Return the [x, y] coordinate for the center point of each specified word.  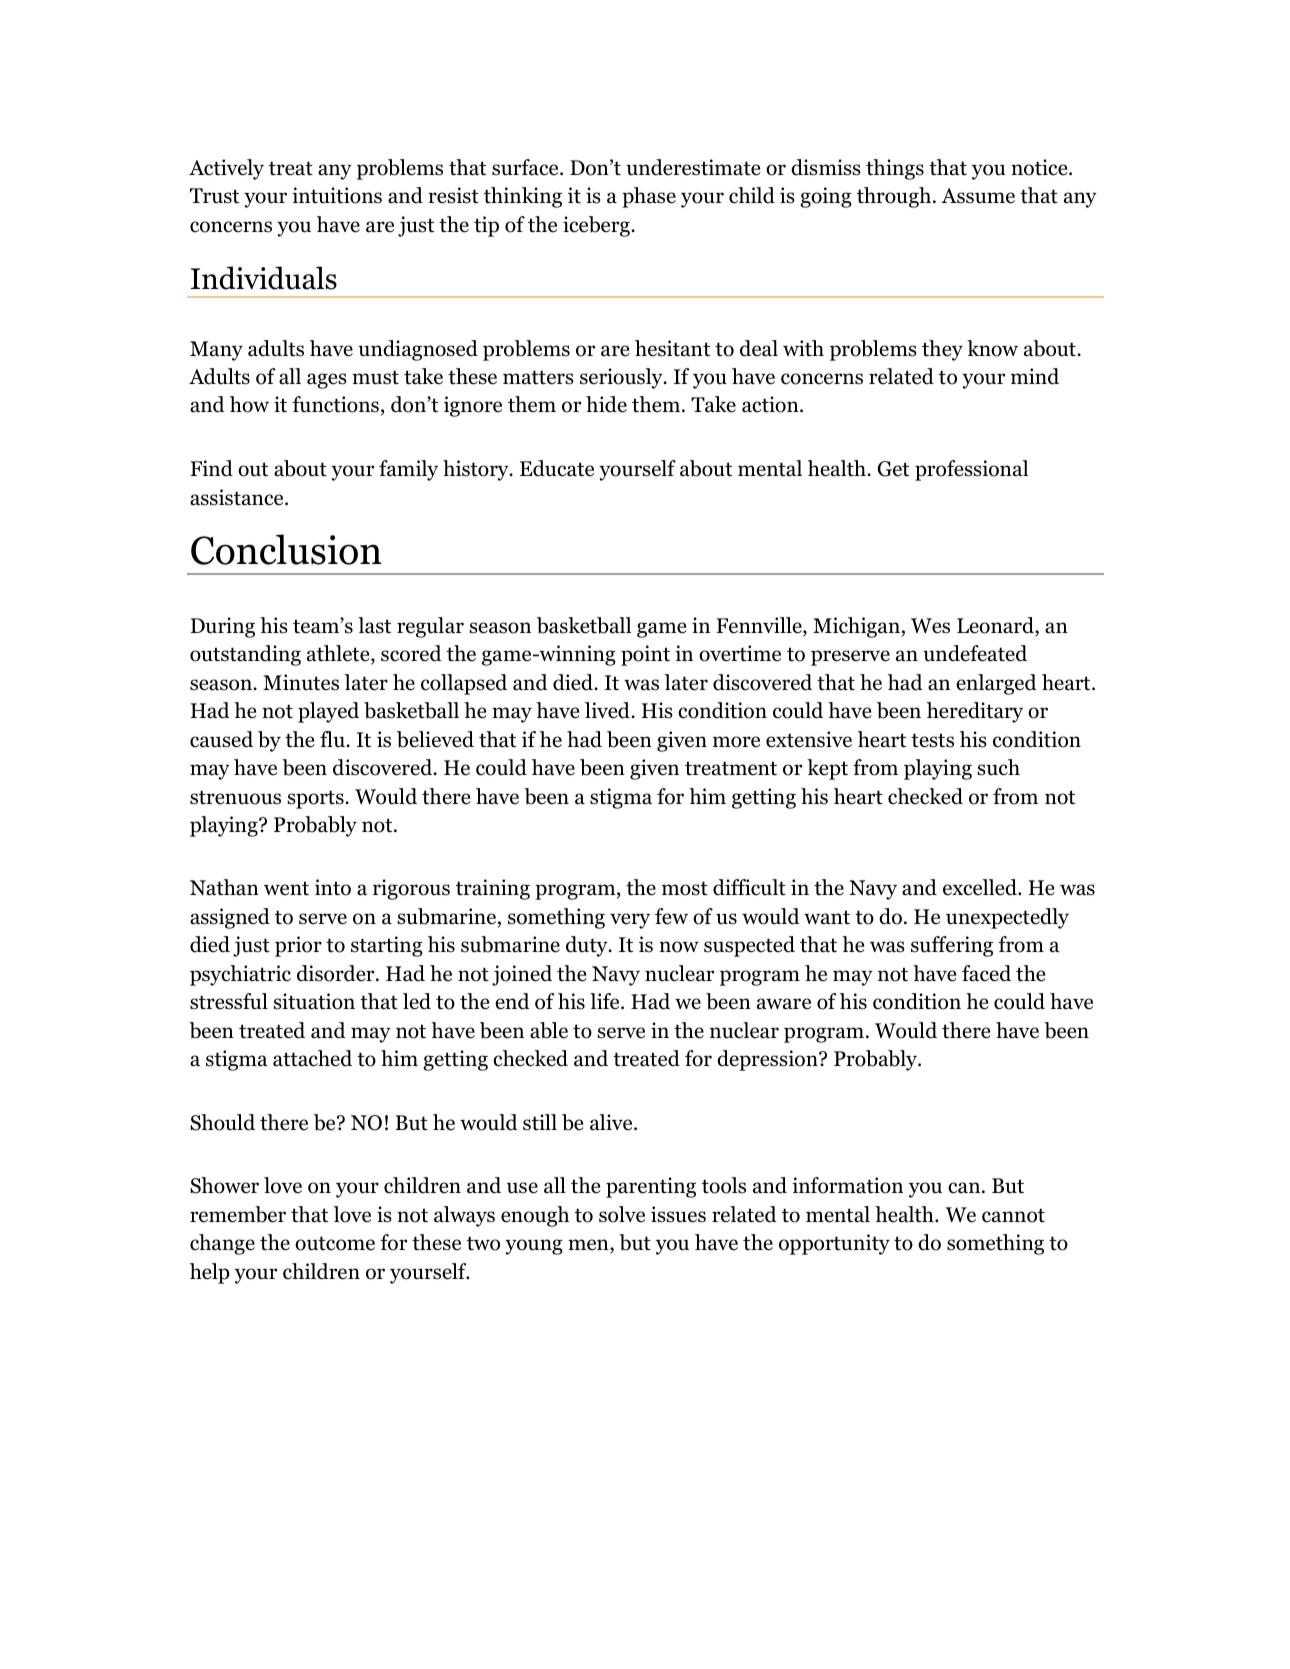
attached [312, 1058]
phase [649, 197]
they [942, 350]
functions [335, 404]
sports [316, 799]
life [606, 1001]
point [645, 655]
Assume [978, 196]
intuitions [337, 195]
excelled [981, 887]
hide [606, 404]
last [374, 625]
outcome [335, 1243]
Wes [930, 626]
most [685, 888]
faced [986, 973]
